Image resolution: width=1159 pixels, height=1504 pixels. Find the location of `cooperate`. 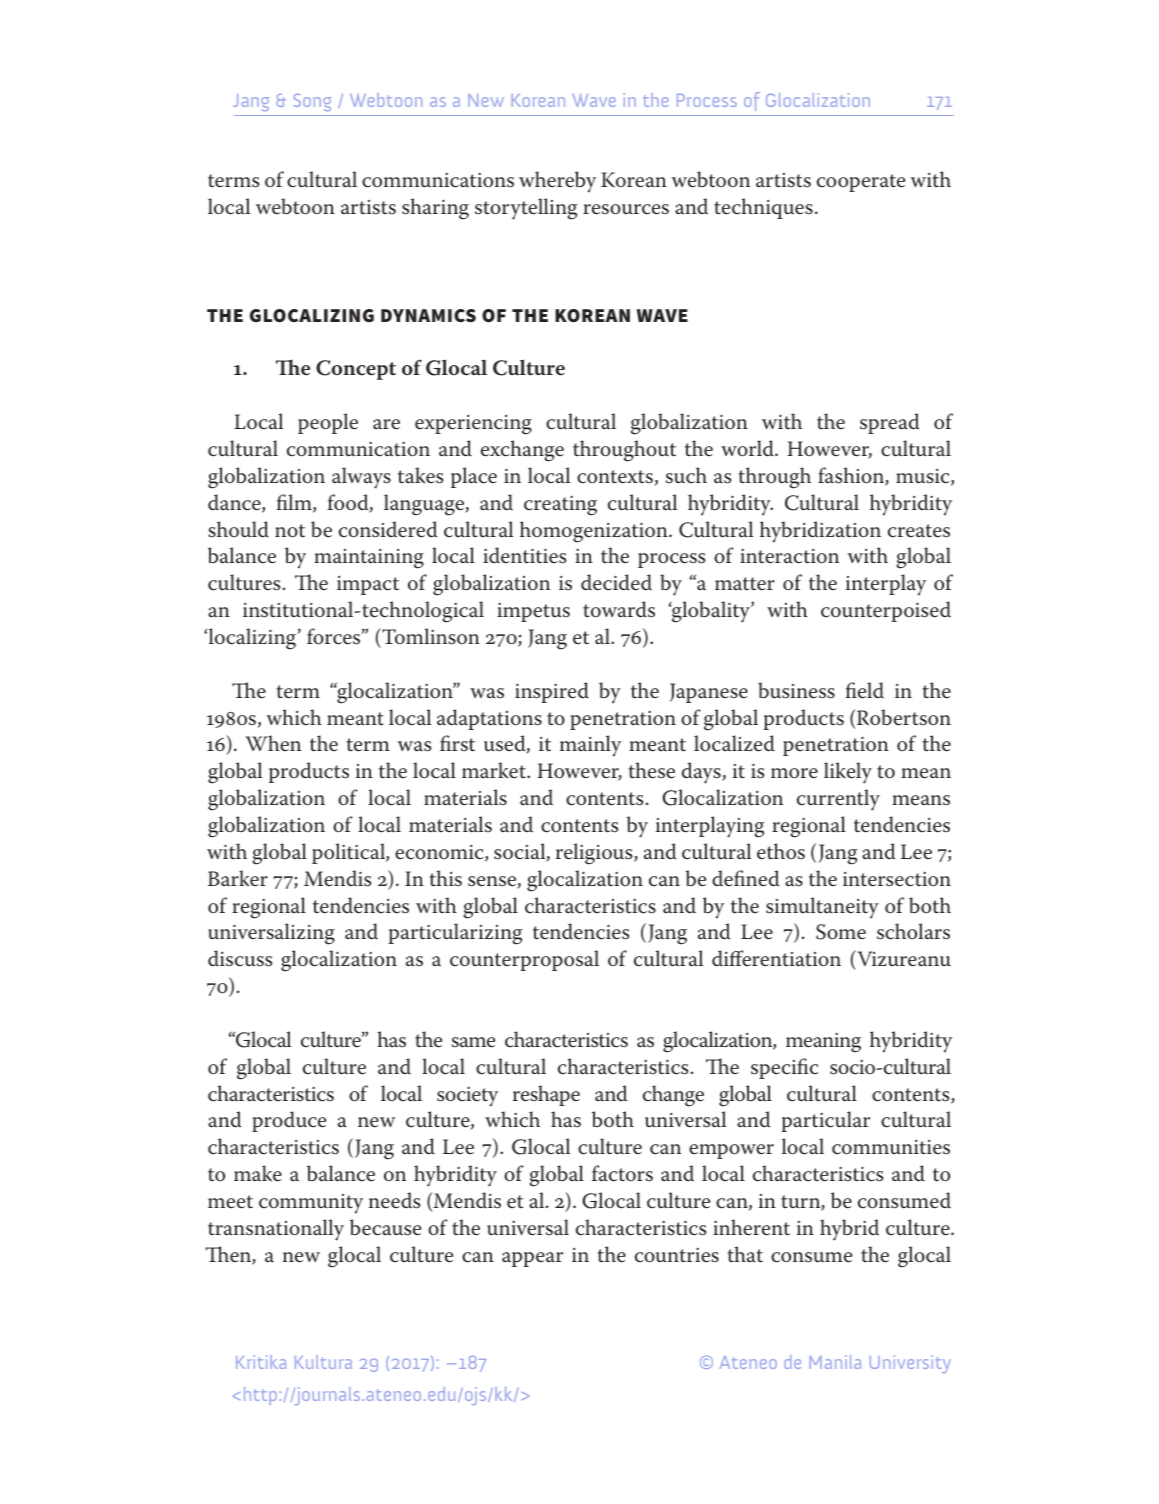

cooperate is located at coordinates (861, 183).
